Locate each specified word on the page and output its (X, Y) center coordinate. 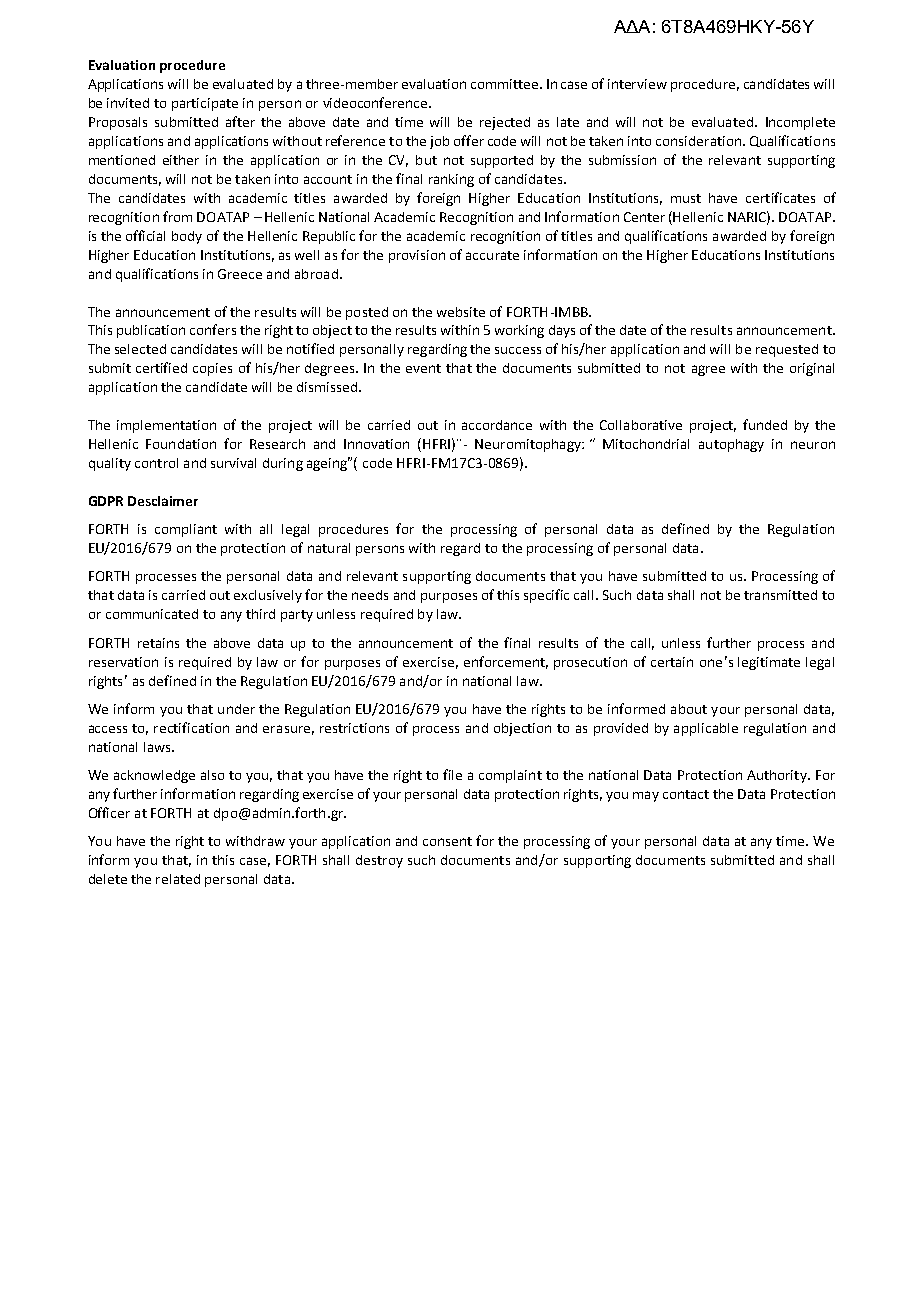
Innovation (376, 444)
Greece (240, 274)
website (461, 312)
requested (787, 350)
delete (108, 879)
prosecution (590, 663)
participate (205, 104)
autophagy (731, 445)
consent (447, 841)
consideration (700, 141)
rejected (505, 123)
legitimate (769, 663)
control (156, 463)
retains (158, 643)
